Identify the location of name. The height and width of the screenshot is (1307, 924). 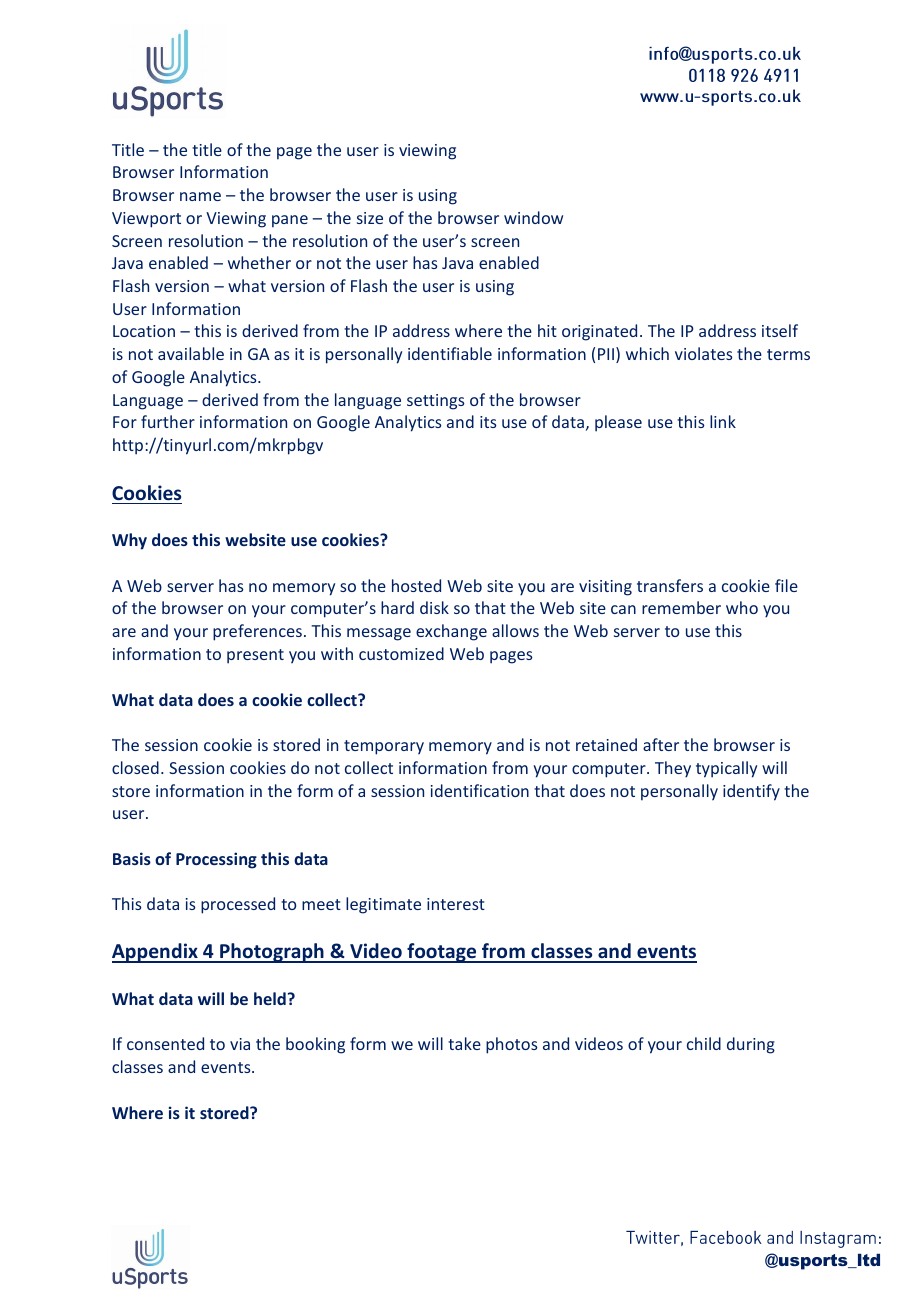
(200, 196).
